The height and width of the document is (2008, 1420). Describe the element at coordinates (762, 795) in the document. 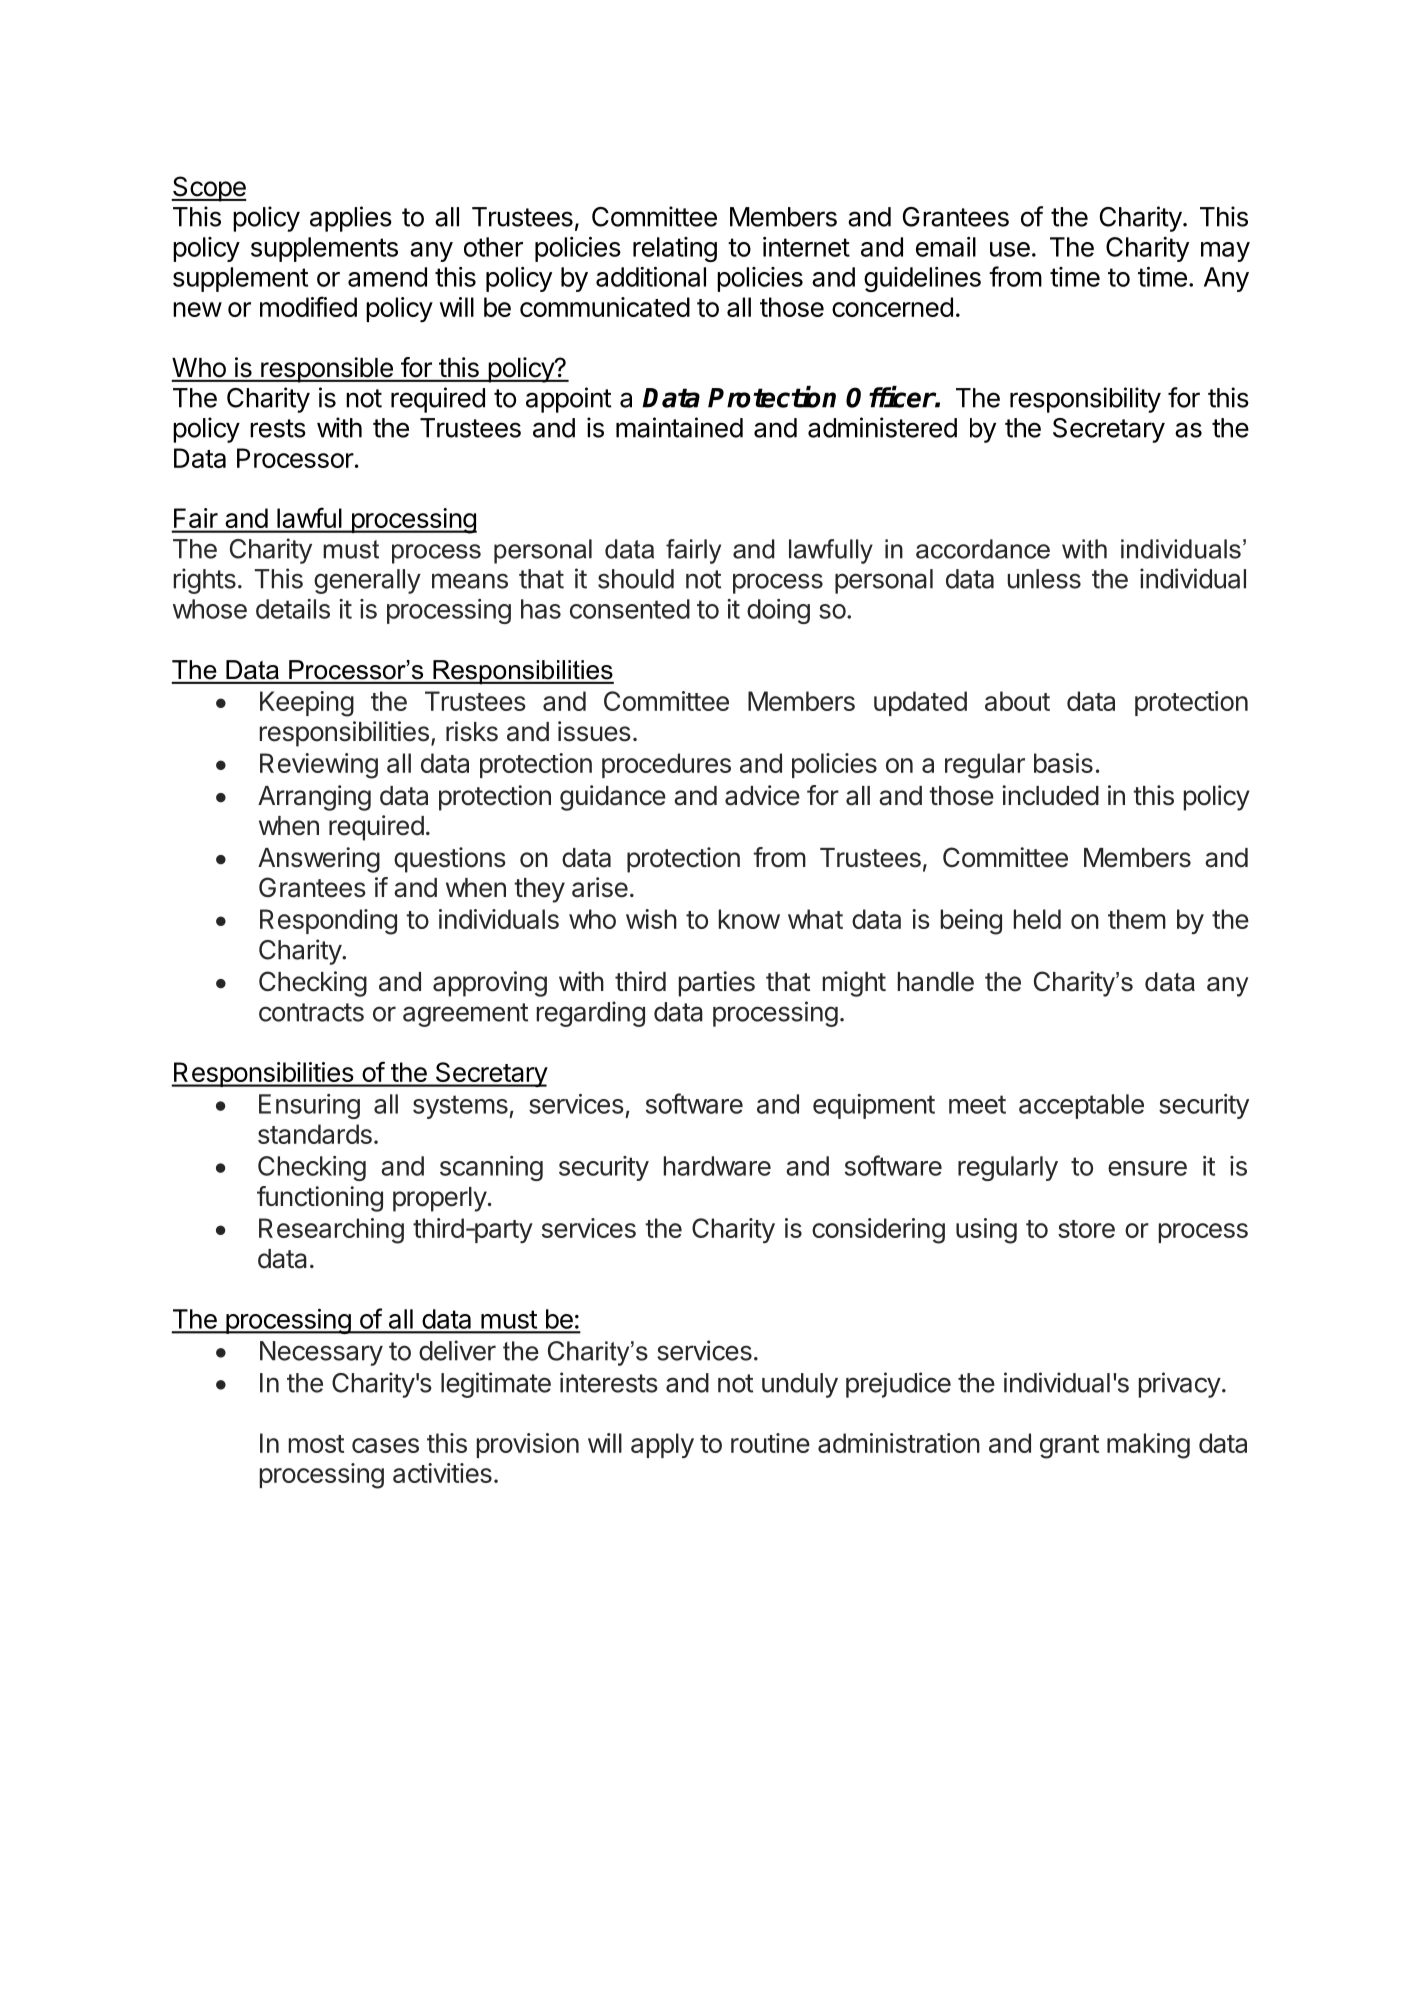

I see `advice` at that location.
